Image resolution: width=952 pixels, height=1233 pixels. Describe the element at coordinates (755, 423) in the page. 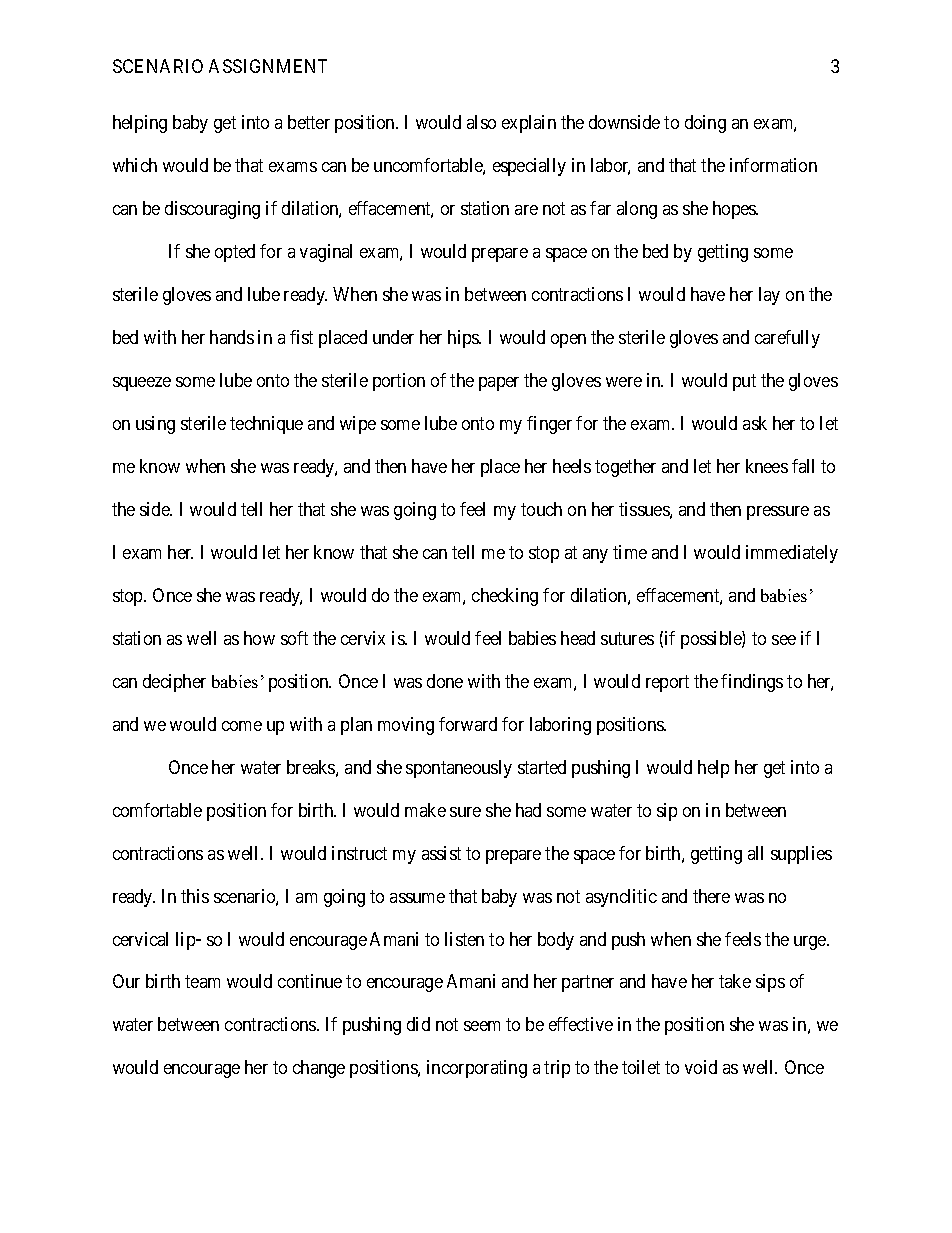

I see `ask` at that location.
